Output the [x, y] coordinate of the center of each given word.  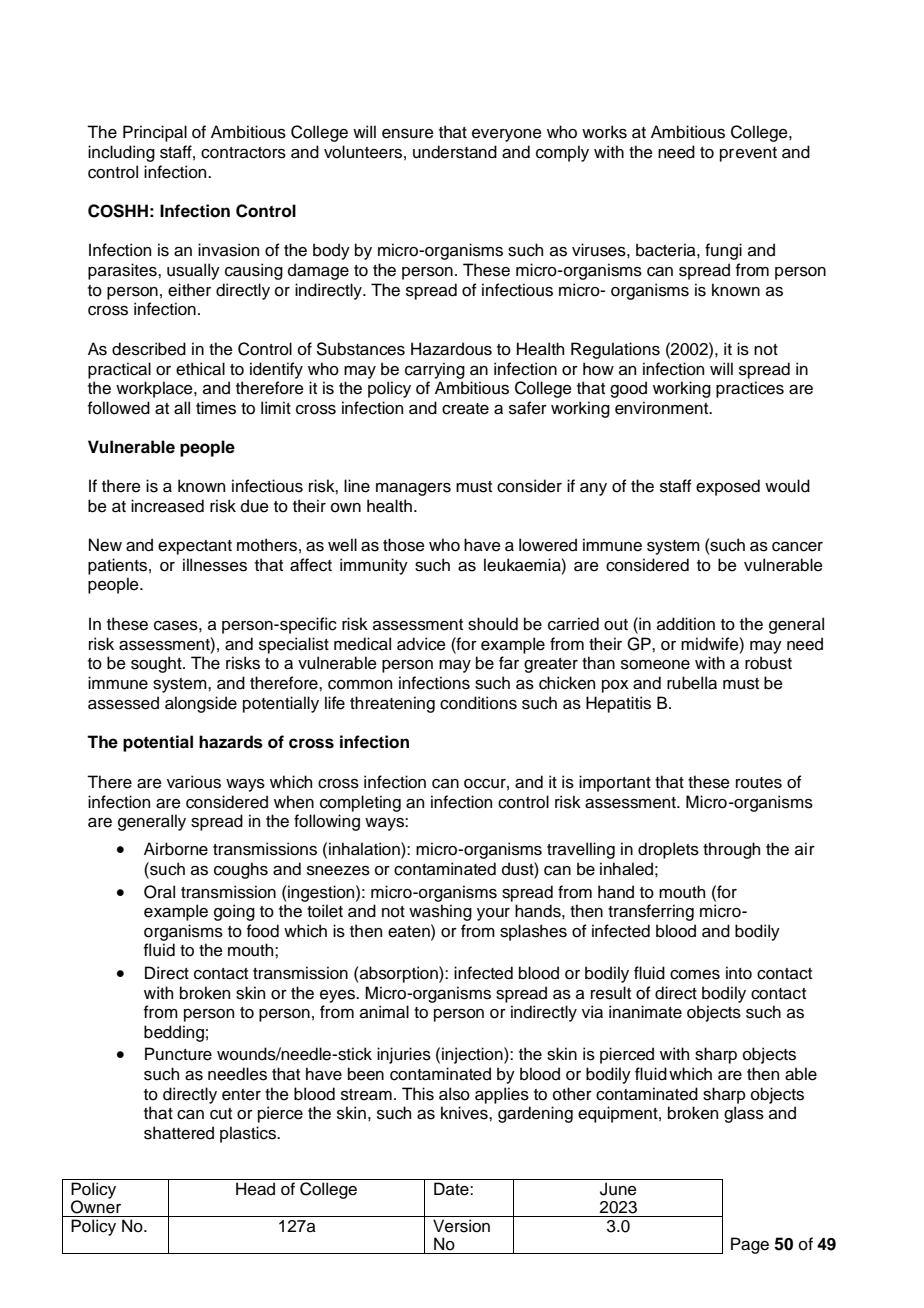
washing [440, 912]
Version [461, 1226]
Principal [155, 133]
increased [167, 506]
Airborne [176, 849]
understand [455, 152]
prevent [748, 154]
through [731, 850]
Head [255, 1189]
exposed [728, 487]
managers [413, 489]
